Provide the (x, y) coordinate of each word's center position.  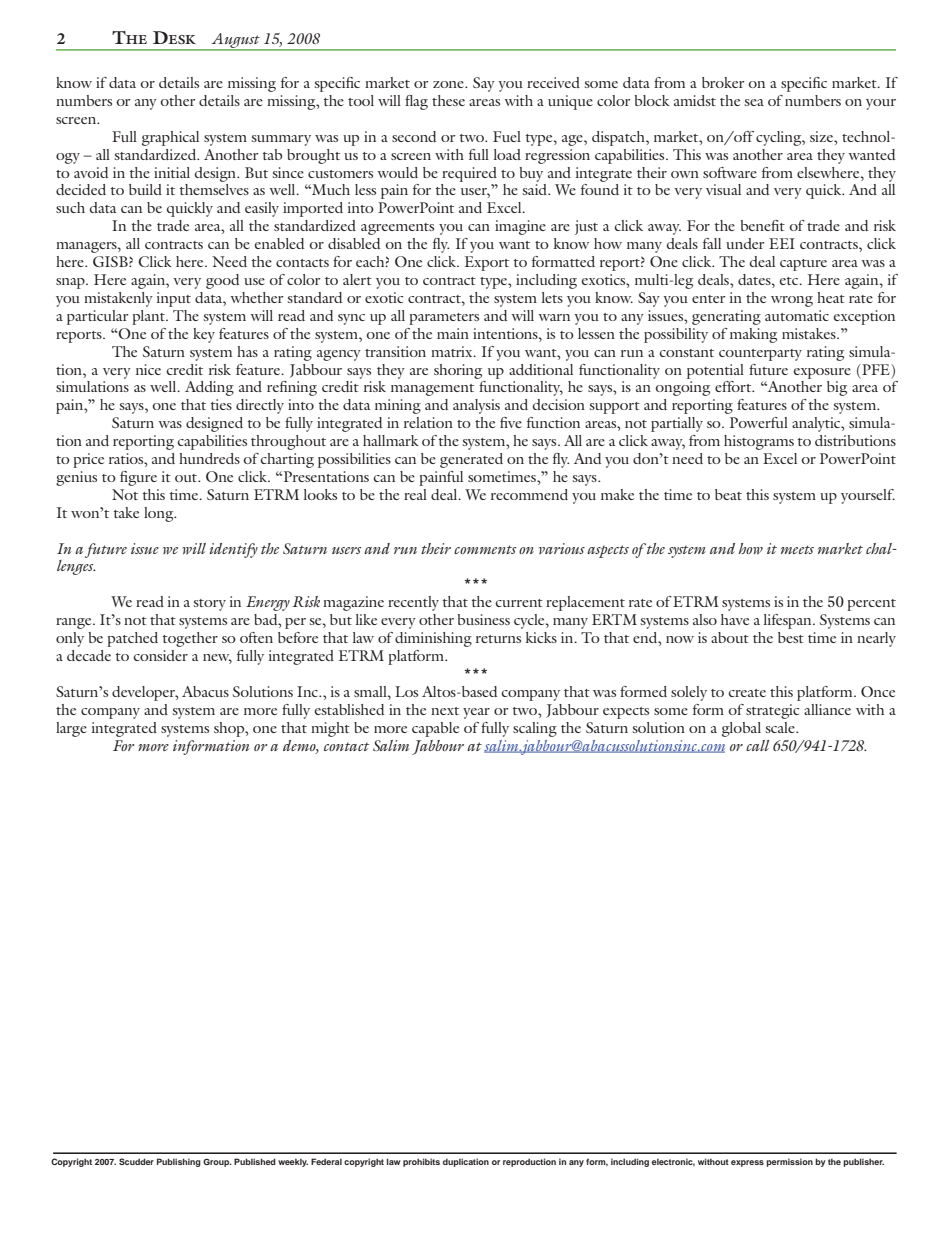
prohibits (421, 1162)
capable (435, 729)
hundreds (209, 458)
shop (230, 729)
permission (789, 1162)
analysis (476, 406)
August (235, 42)
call (757, 745)
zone (449, 84)
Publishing (179, 1162)
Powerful (759, 422)
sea (754, 102)
